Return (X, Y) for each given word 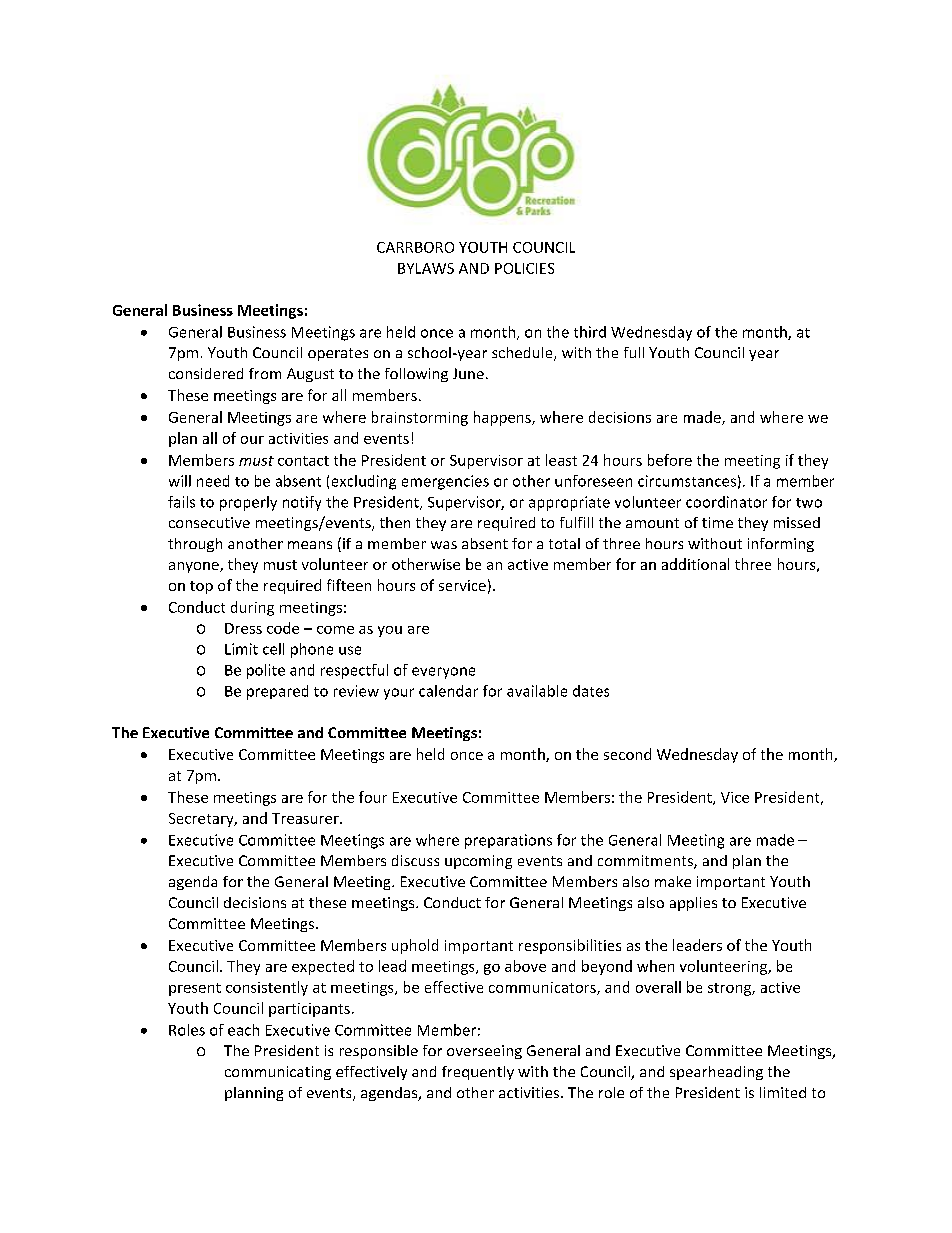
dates (591, 691)
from (265, 373)
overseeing (484, 1052)
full (634, 352)
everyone (443, 673)
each (243, 1030)
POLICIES (524, 268)
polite (266, 671)
